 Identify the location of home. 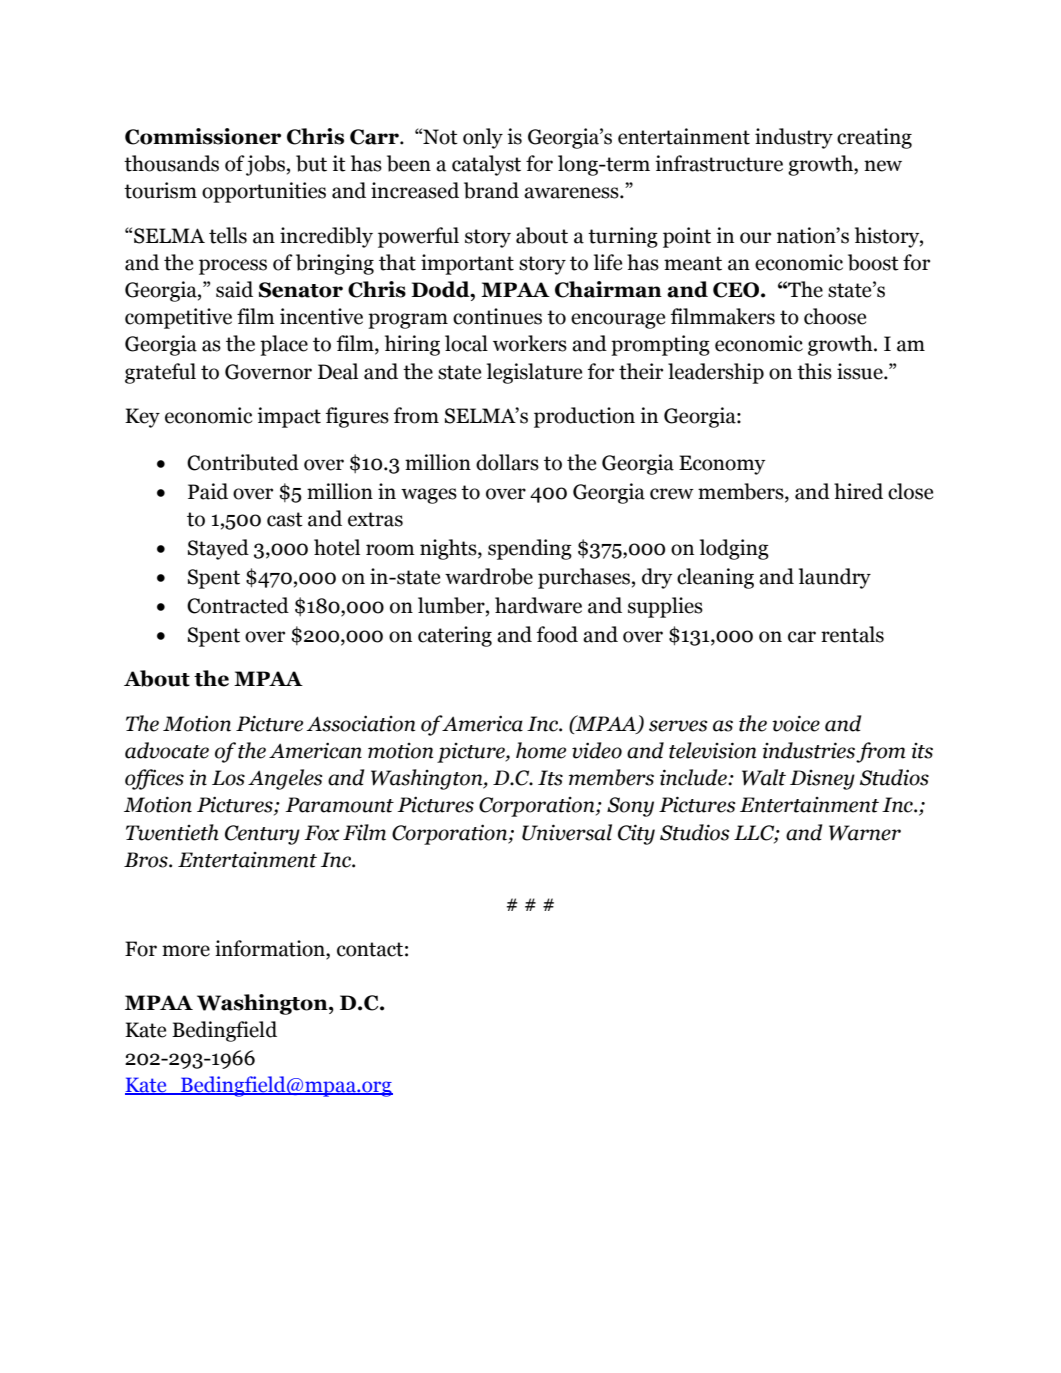
(541, 750).
